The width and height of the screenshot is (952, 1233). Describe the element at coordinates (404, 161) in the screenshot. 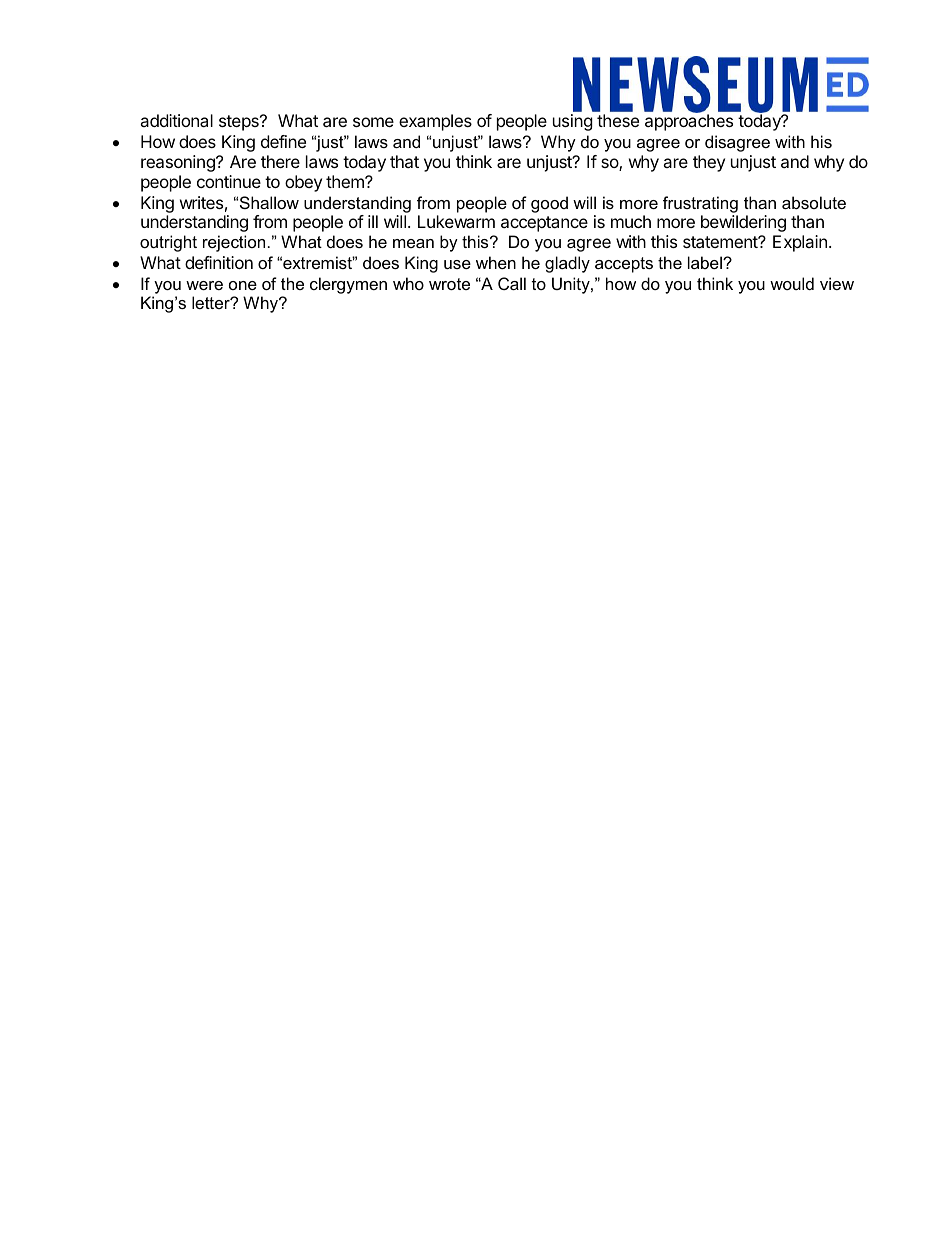

I see `that` at that location.
